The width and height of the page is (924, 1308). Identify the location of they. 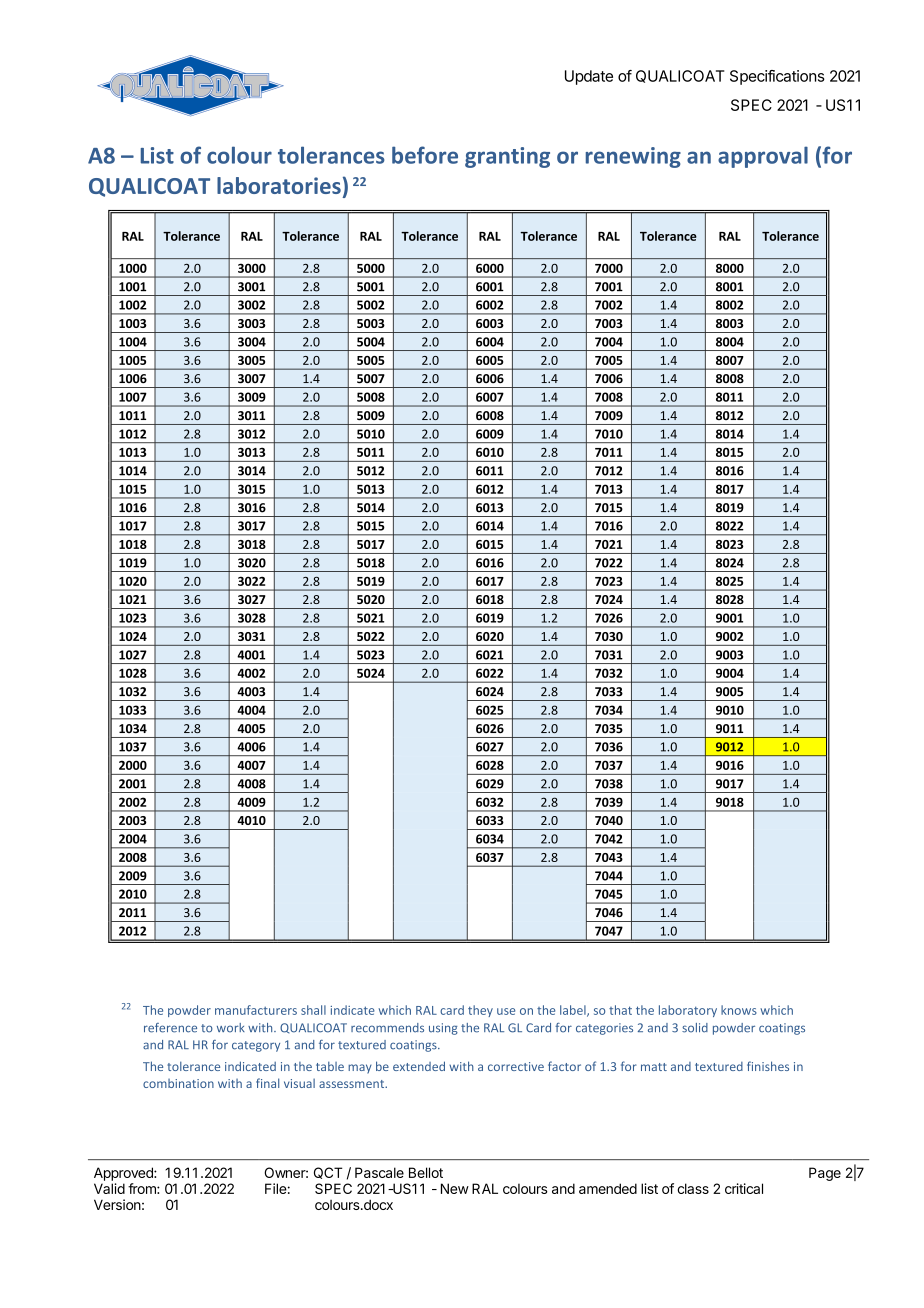
(480, 1011).
